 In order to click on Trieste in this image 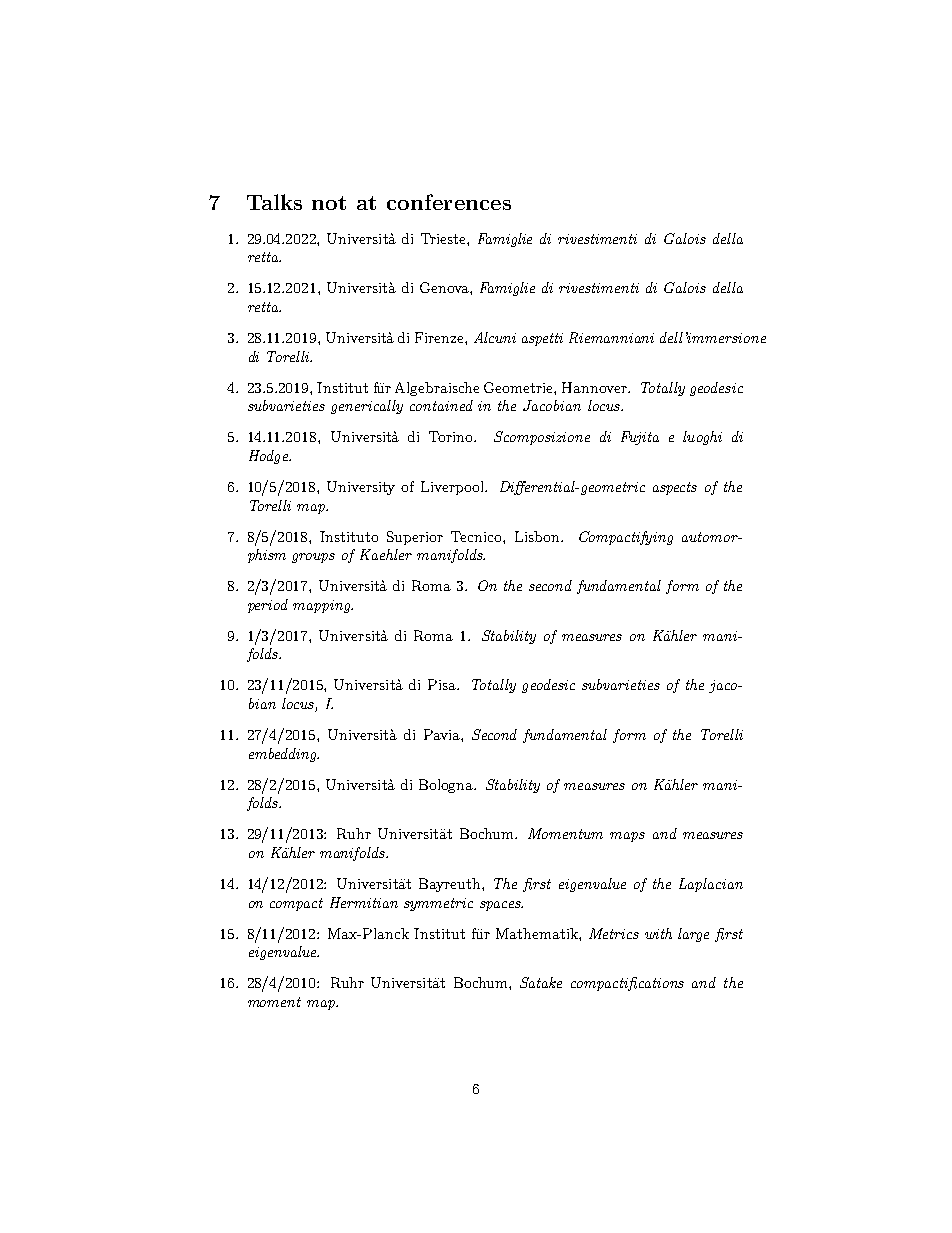, I will do `click(444, 238)`.
